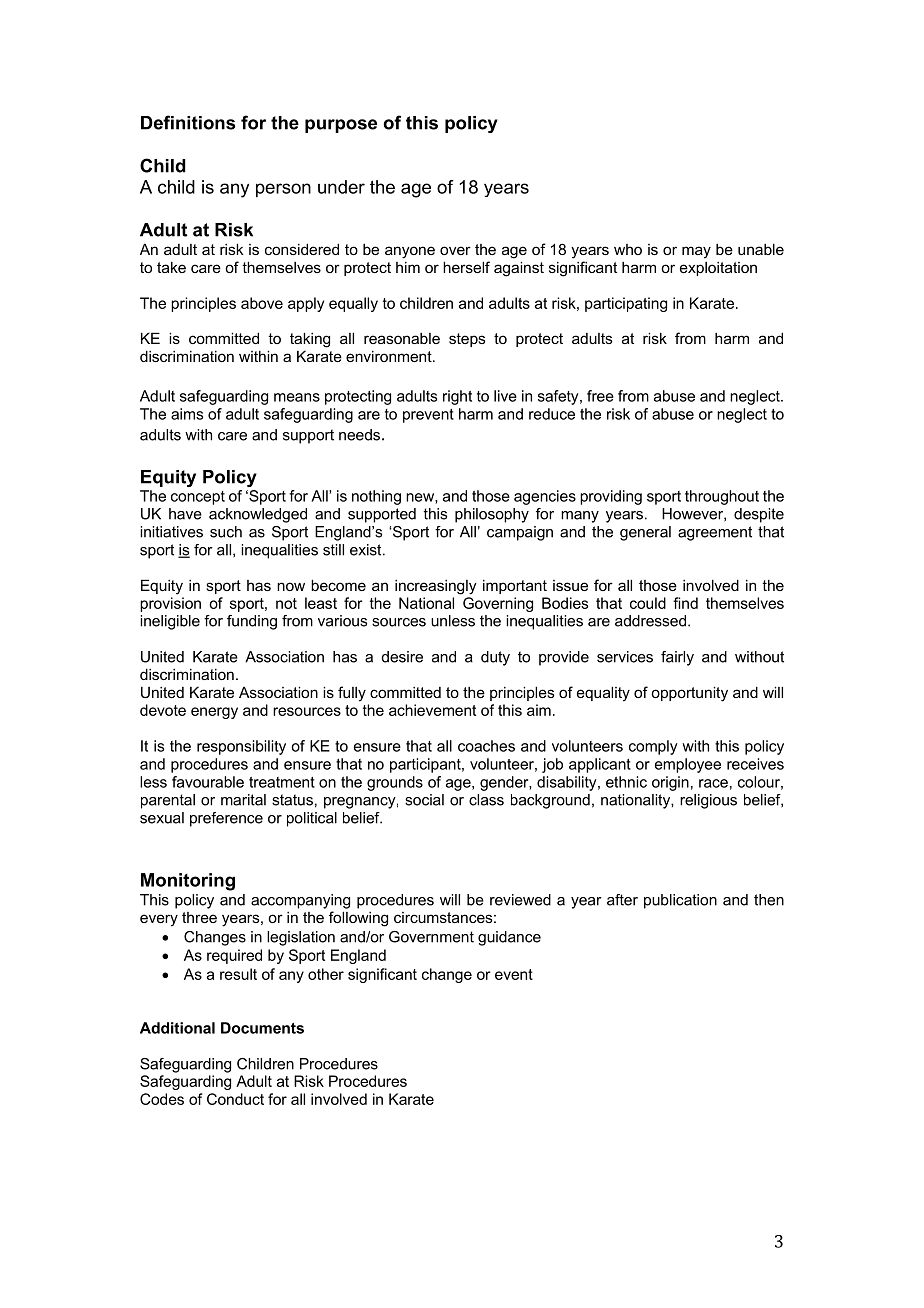 The image size is (924, 1308). I want to click on Conduct, so click(235, 1099).
